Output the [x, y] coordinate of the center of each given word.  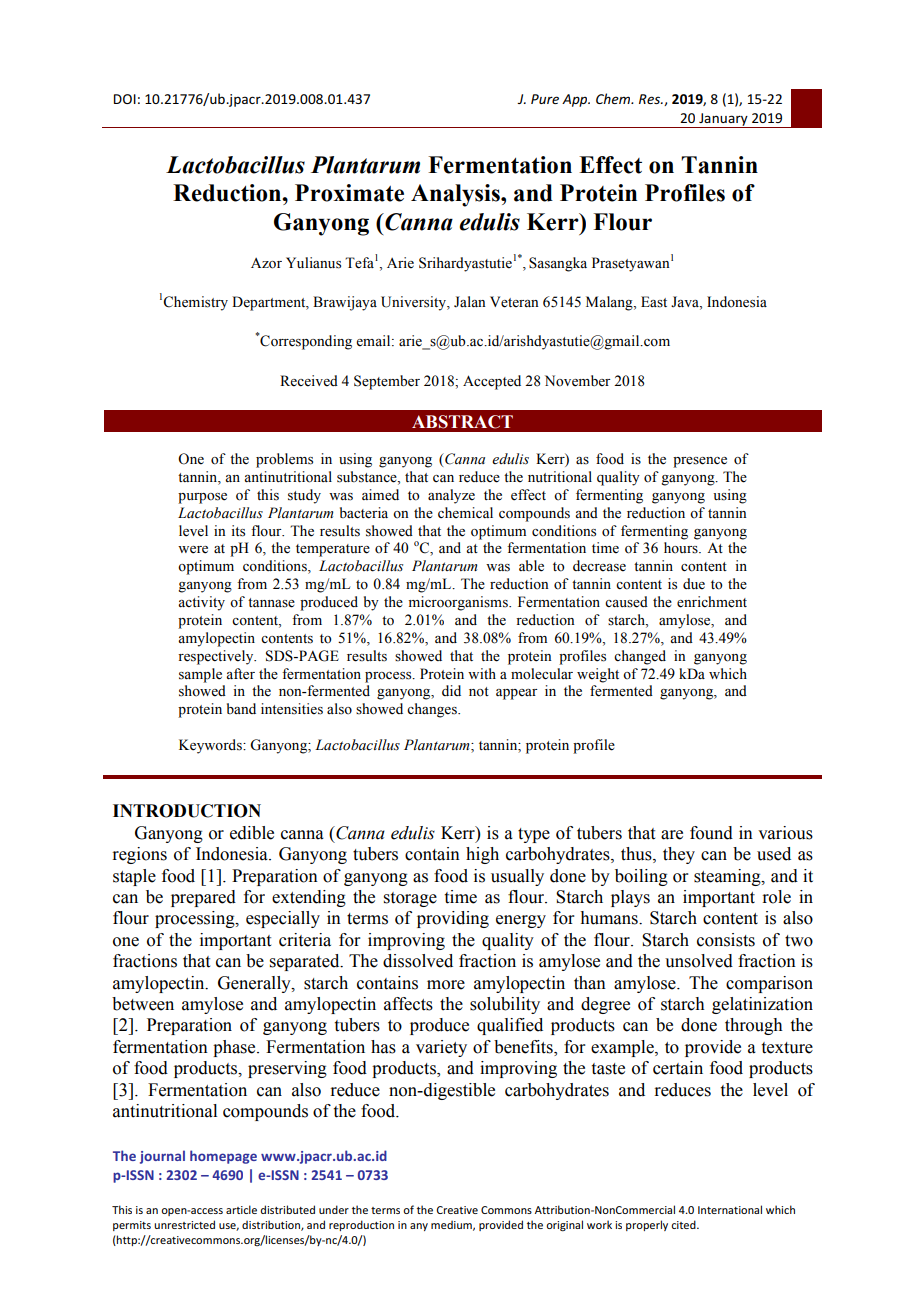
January [723, 120]
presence [700, 462]
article [241, 1209]
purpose [202, 498]
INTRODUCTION [187, 811]
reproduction [361, 1225]
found [711, 833]
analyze [451, 496]
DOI [125, 99]
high [482, 855]
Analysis [456, 195]
